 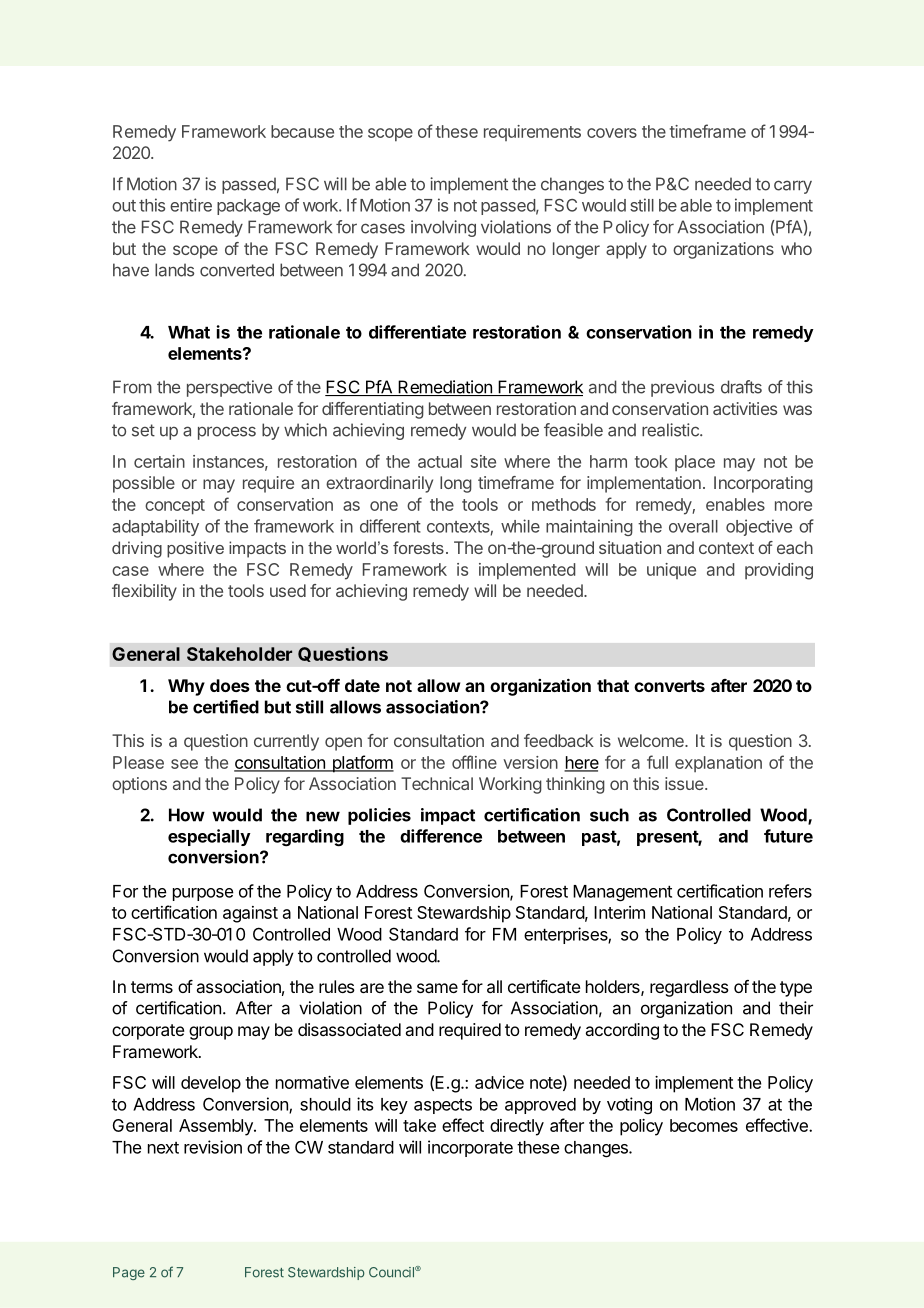 What do you see at coordinates (793, 187) in the screenshot?
I see `carry` at bounding box center [793, 187].
